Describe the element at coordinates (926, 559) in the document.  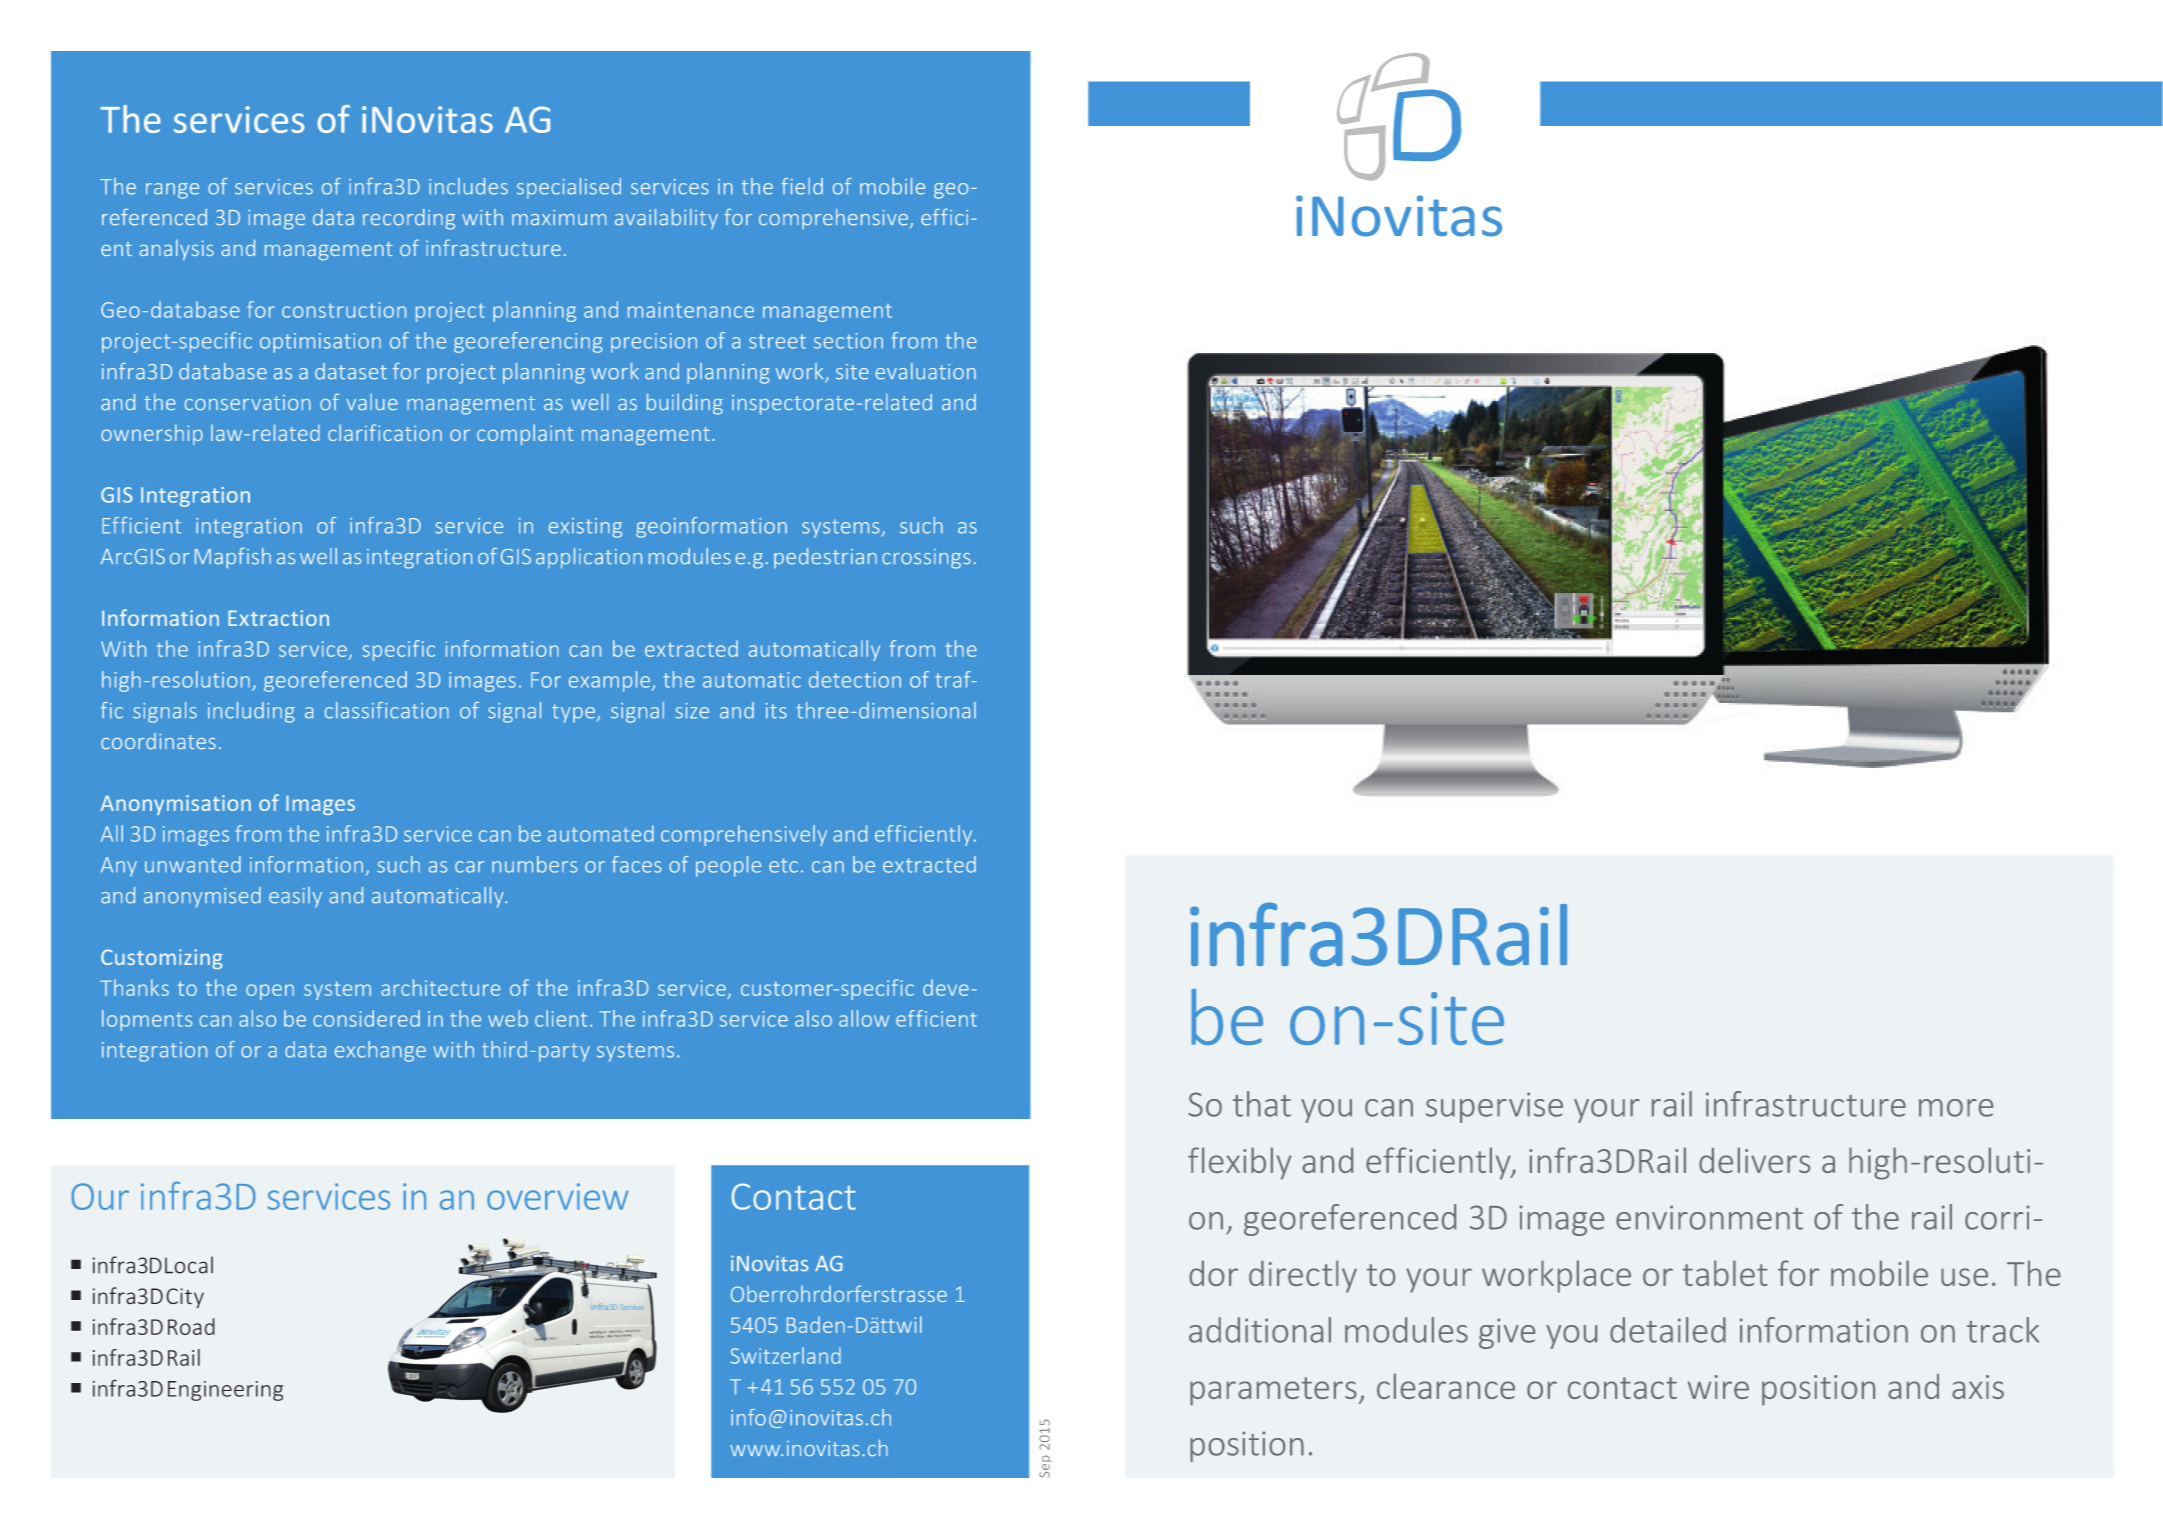
I see `crossings` at that location.
